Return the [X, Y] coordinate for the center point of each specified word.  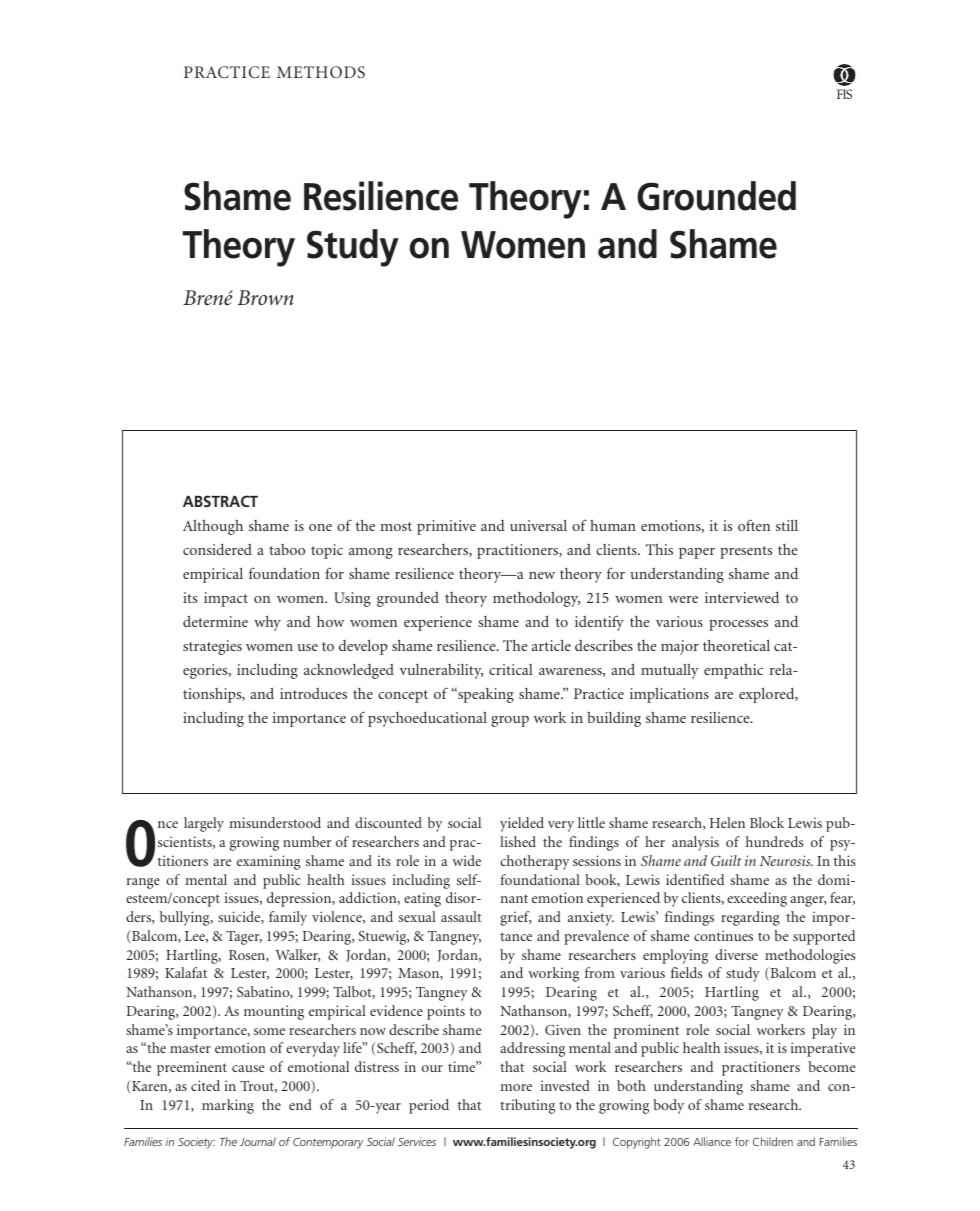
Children [773, 1141]
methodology [536, 599]
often [754, 525]
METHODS [321, 72]
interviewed [742, 597]
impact [226, 599]
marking [228, 1106]
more [516, 1087]
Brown [265, 297]
